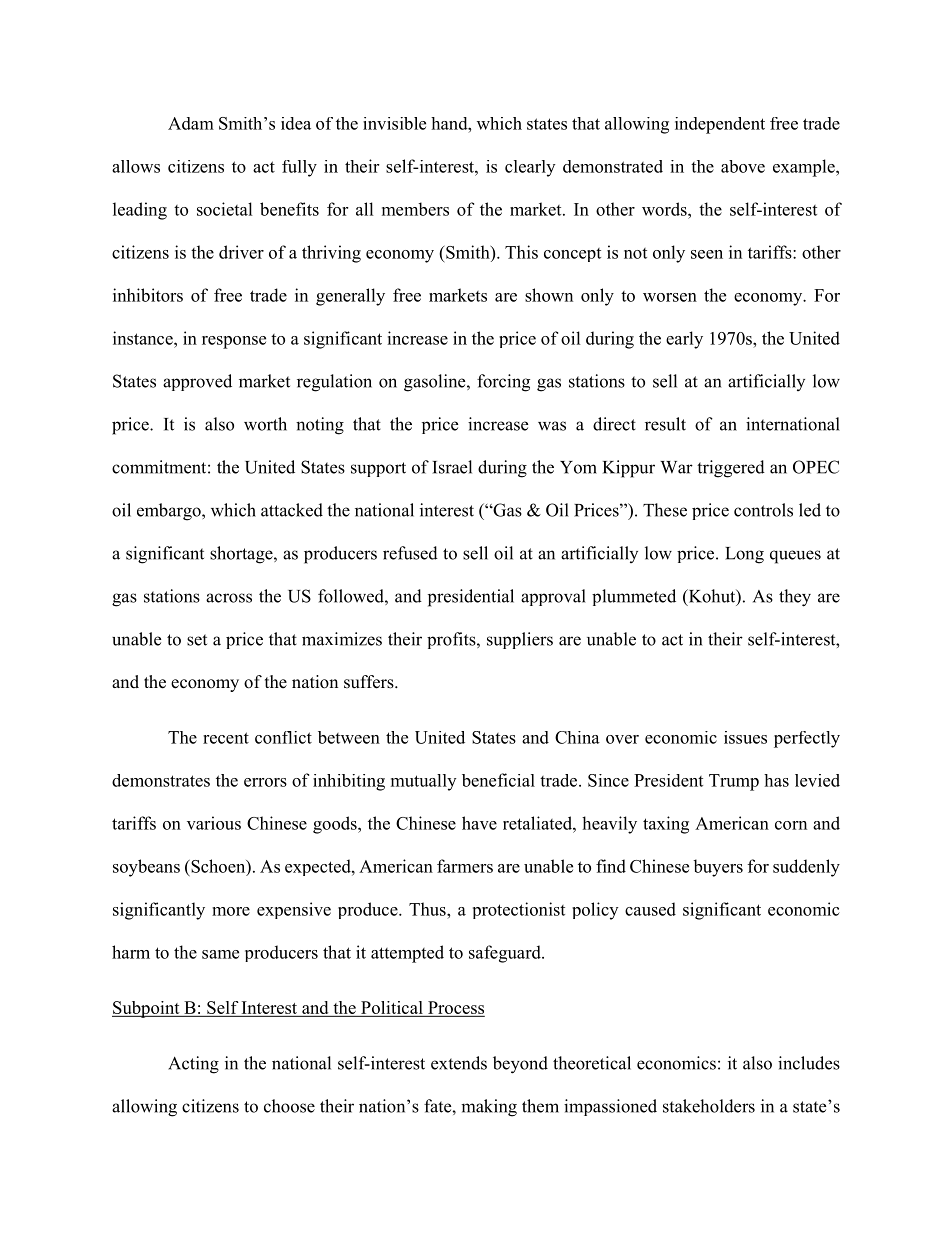 This screenshot has width=952, height=1233. I want to click on forcing, so click(503, 383).
